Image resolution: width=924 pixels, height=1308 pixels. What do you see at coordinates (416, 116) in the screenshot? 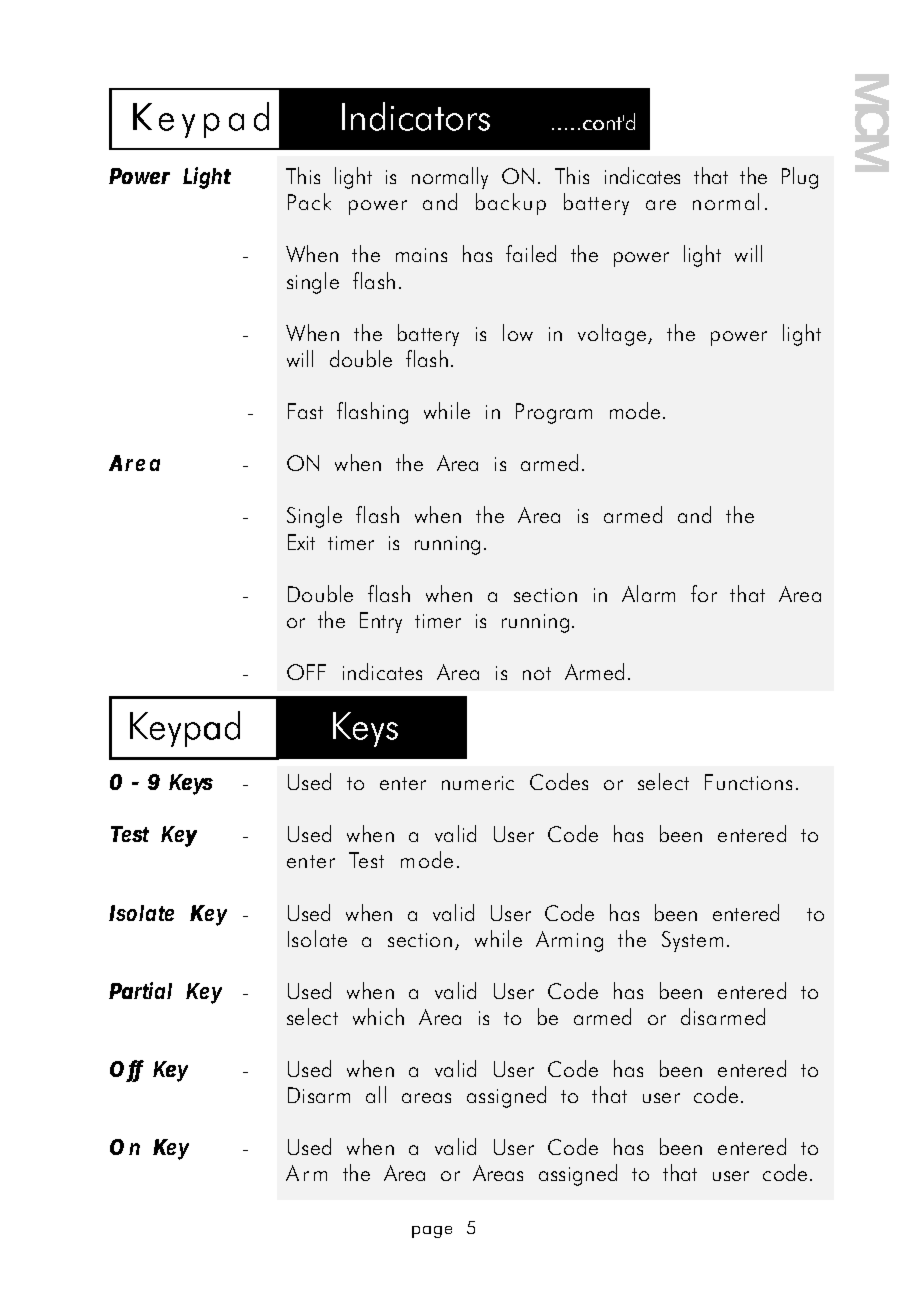
I see `Indicators` at bounding box center [416, 116].
